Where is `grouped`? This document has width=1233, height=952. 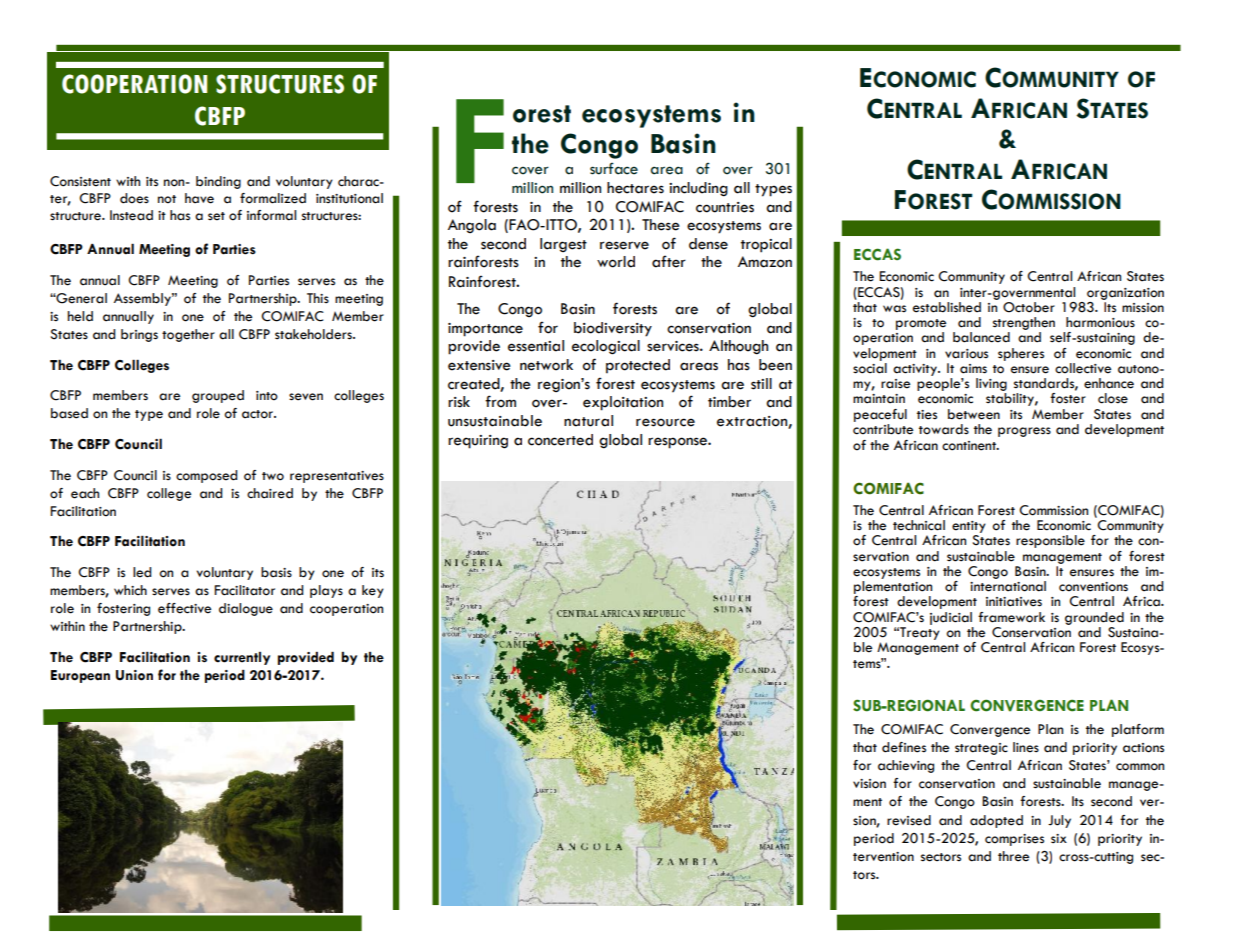
grouped is located at coordinates (218, 396).
